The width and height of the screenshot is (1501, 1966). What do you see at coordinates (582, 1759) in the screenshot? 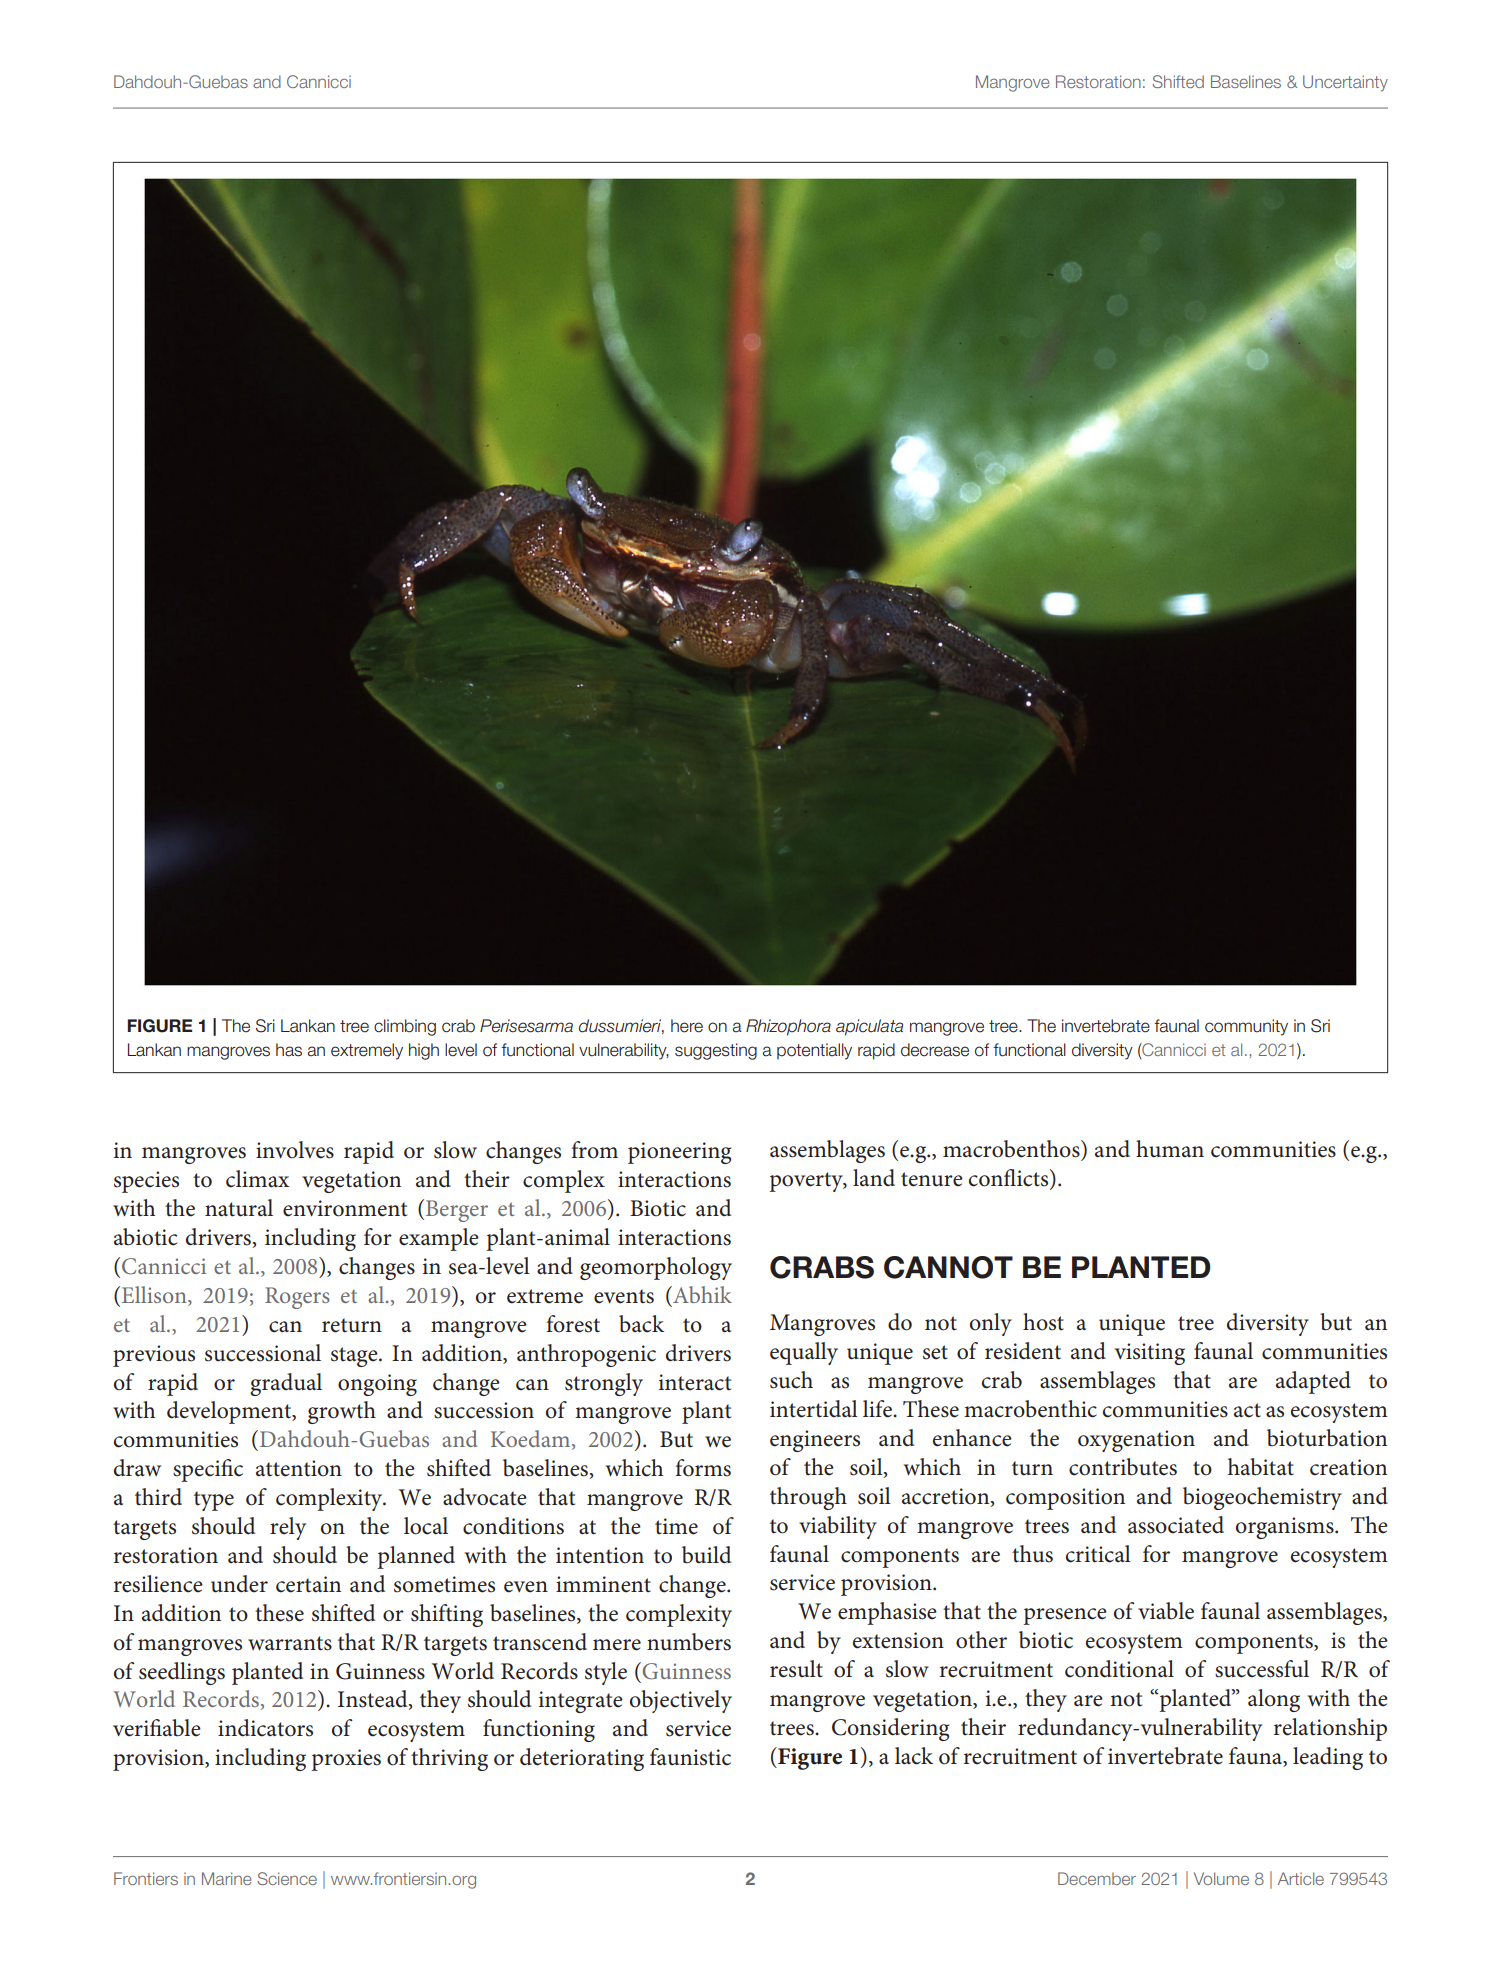
I see `deteriorating` at bounding box center [582, 1759].
